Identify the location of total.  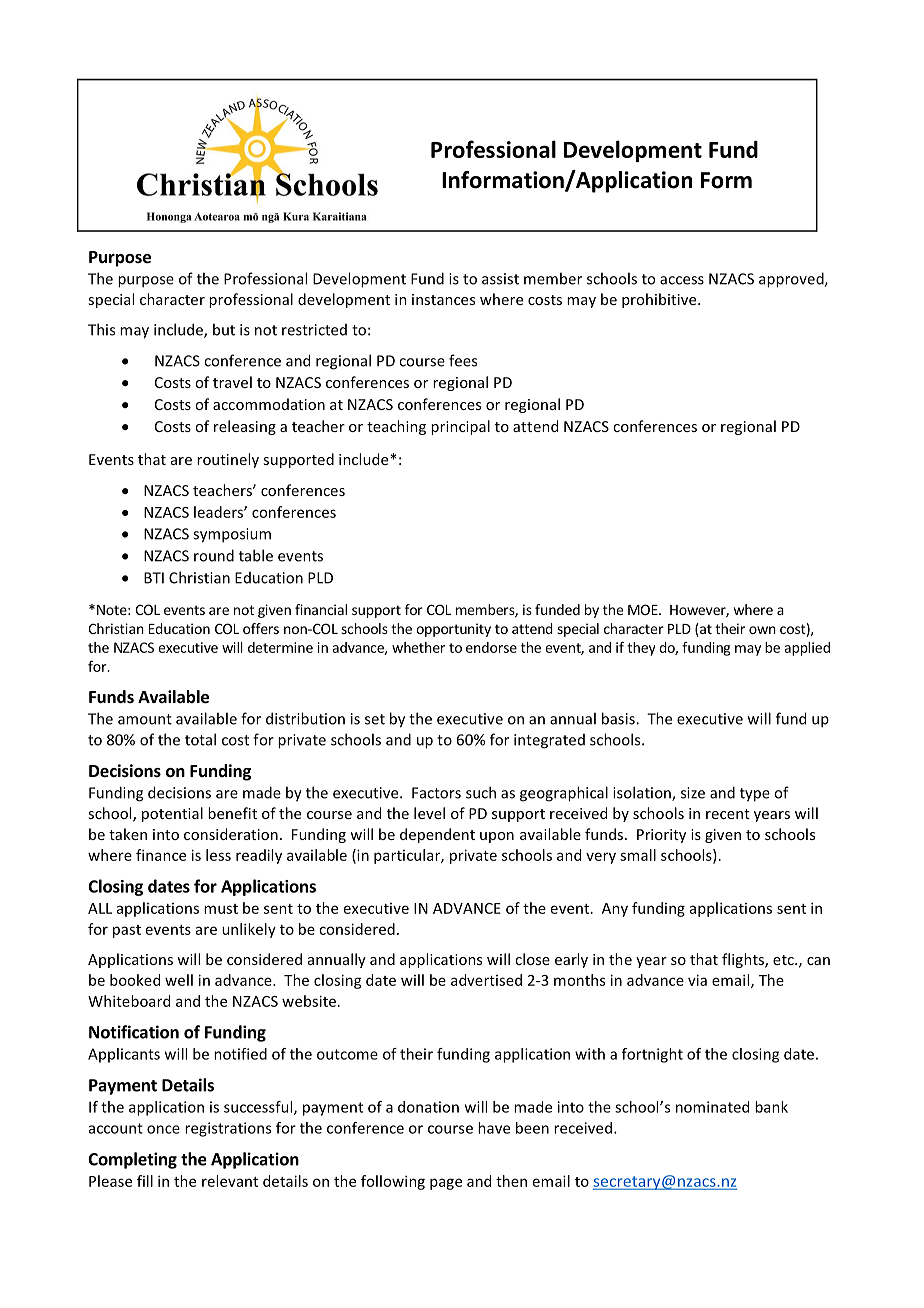
(200, 739).
